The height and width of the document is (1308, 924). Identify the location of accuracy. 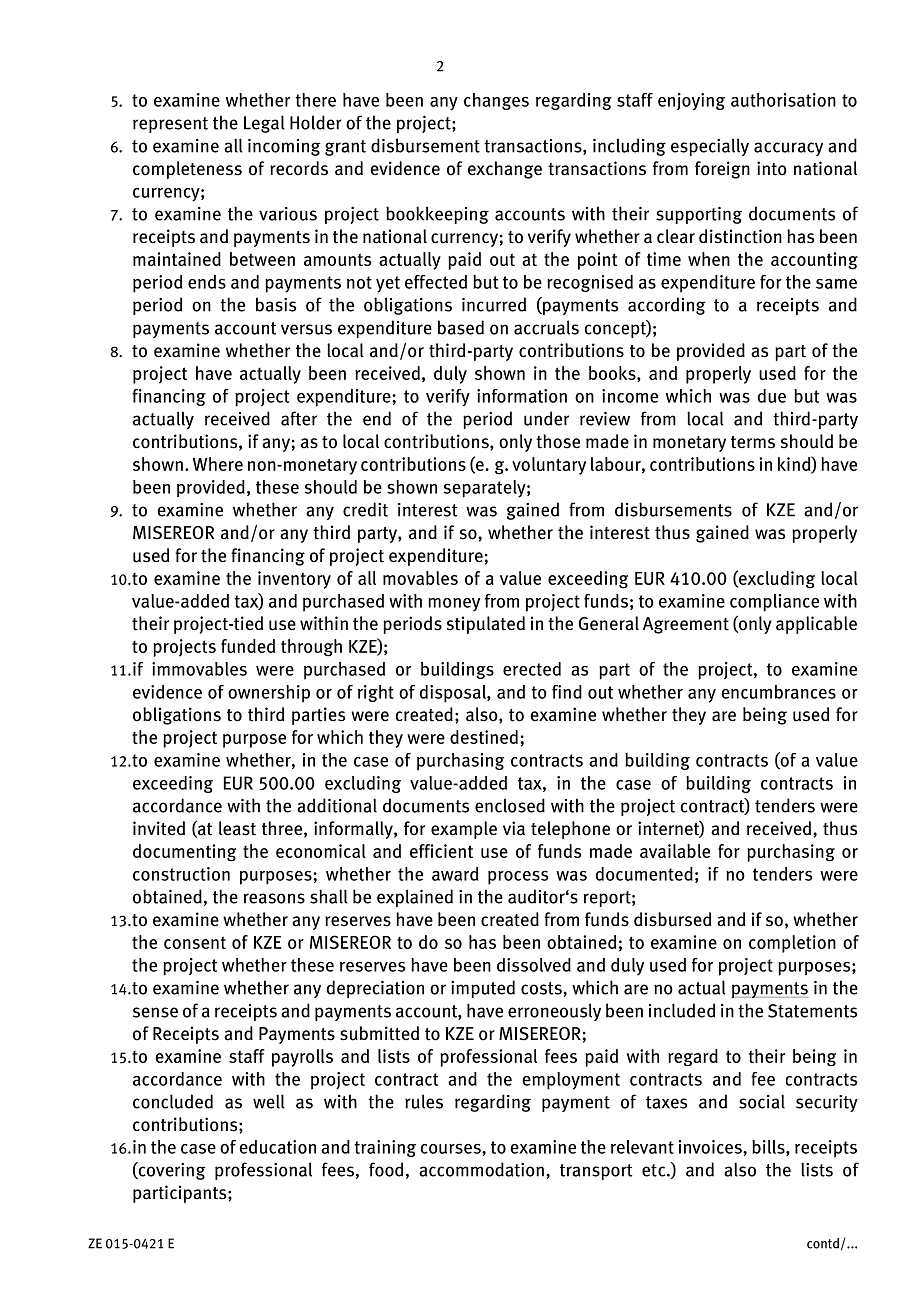
(788, 149).
